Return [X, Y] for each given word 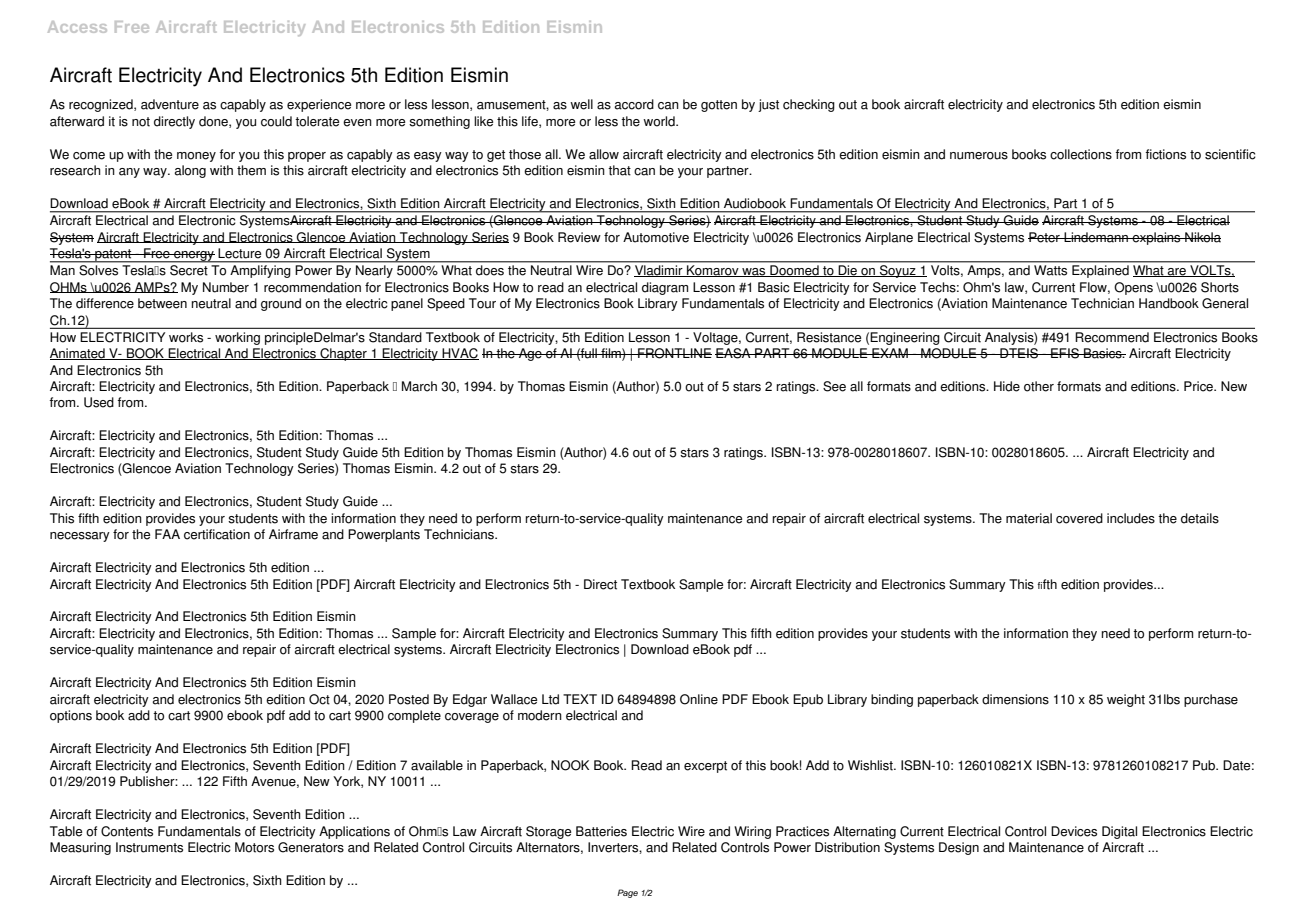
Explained [1100, 271]
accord [634, 104]
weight [1126, 700]
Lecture [240, 253]
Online [699, 699]
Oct [319, 699]
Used [99, 402]
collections [1081, 154]
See [834, 386]
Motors [254, 847]
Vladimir [659, 271]
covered [1079, 518]
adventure [170, 104]
